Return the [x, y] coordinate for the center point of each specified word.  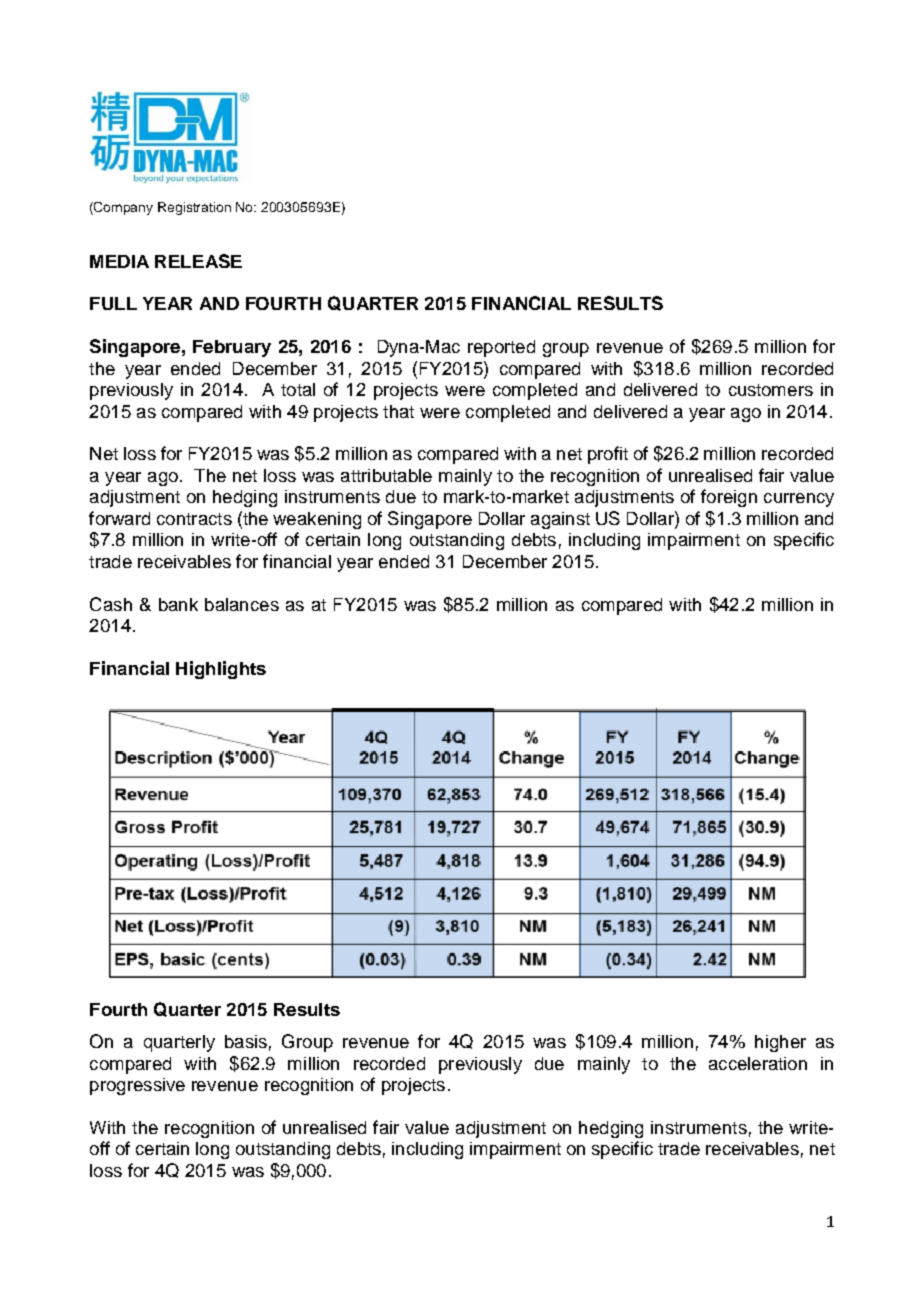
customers [771, 390]
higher [780, 1043]
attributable [386, 475]
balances [242, 604]
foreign [729, 498]
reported [501, 348]
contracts [194, 519]
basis [246, 1041]
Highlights [221, 670]
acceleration [758, 1063]
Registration [194, 208]
